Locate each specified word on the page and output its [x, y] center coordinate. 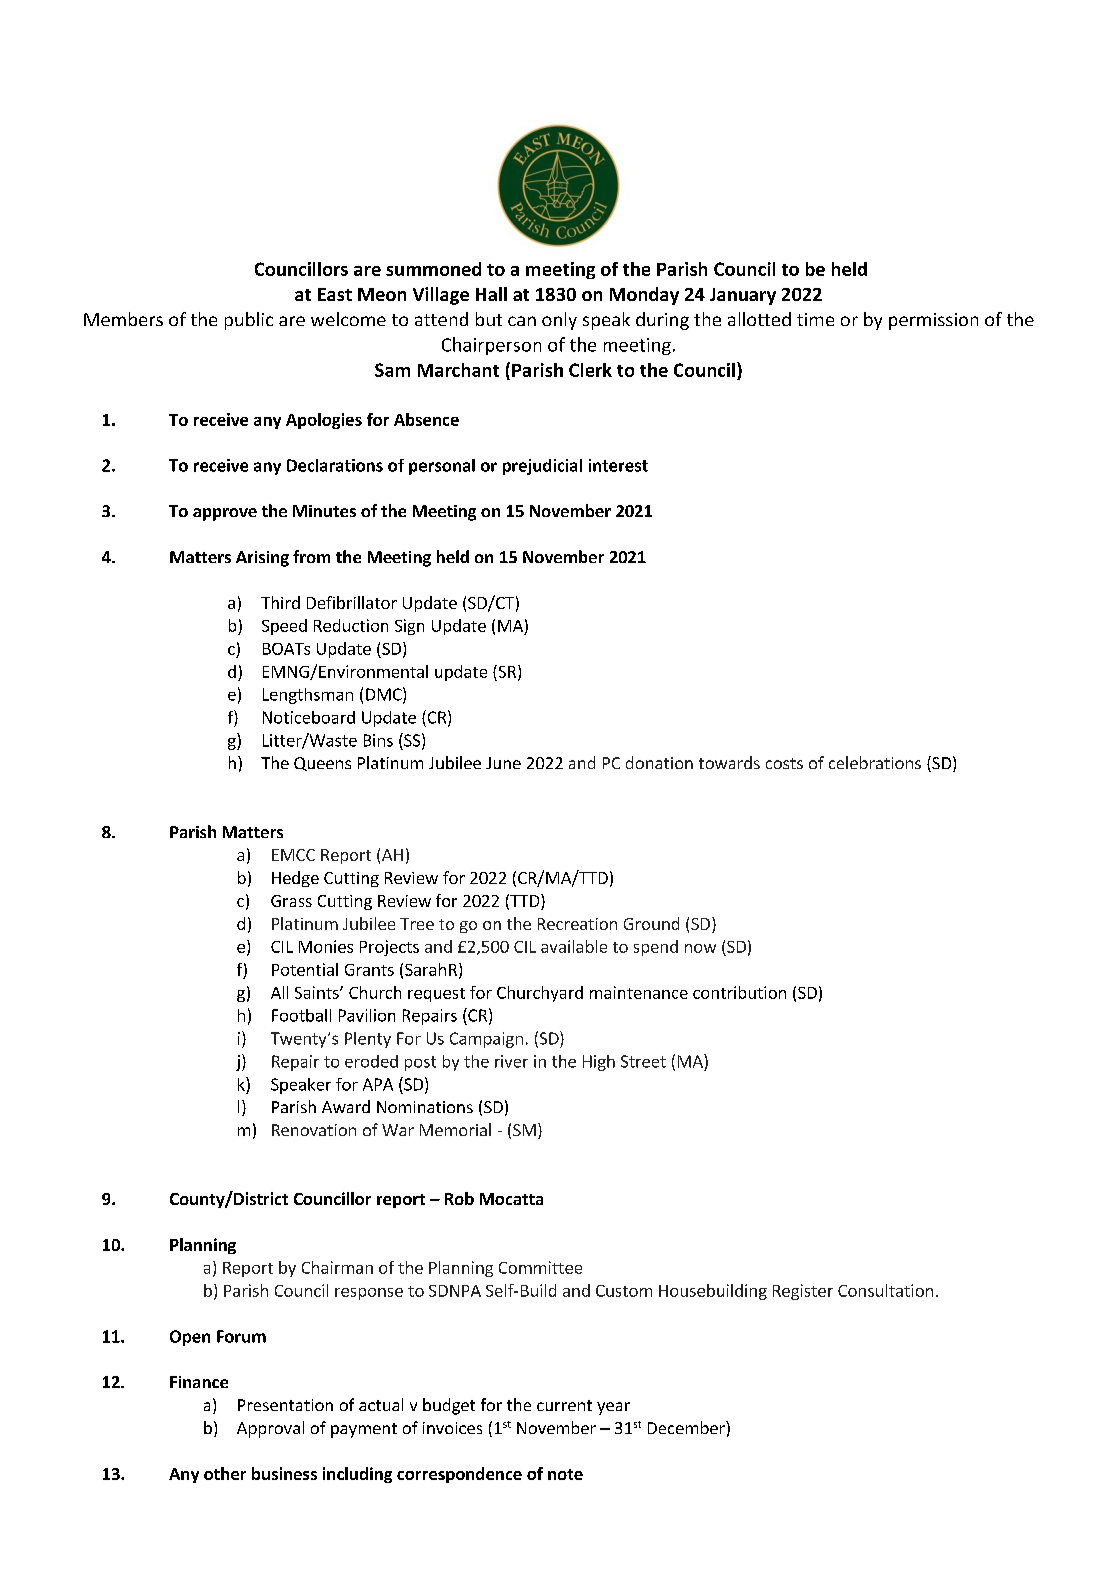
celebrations [875, 762]
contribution [739, 992]
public [249, 321]
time [815, 319]
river [511, 1061]
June [503, 763]
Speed [284, 627]
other [225, 1473]
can [522, 321]
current [564, 1405]
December [687, 1427]
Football [301, 1015]
